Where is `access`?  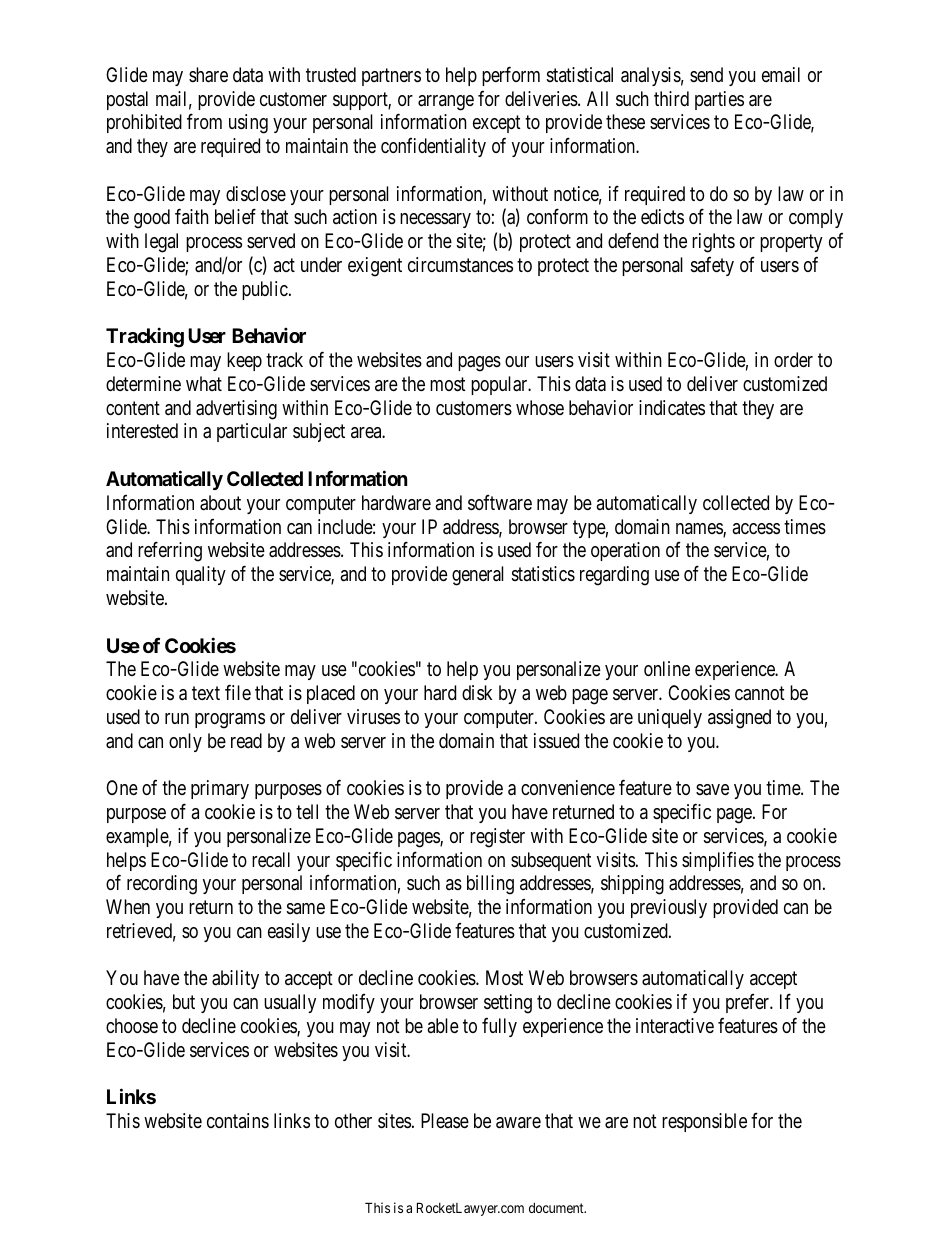
access is located at coordinates (756, 529).
